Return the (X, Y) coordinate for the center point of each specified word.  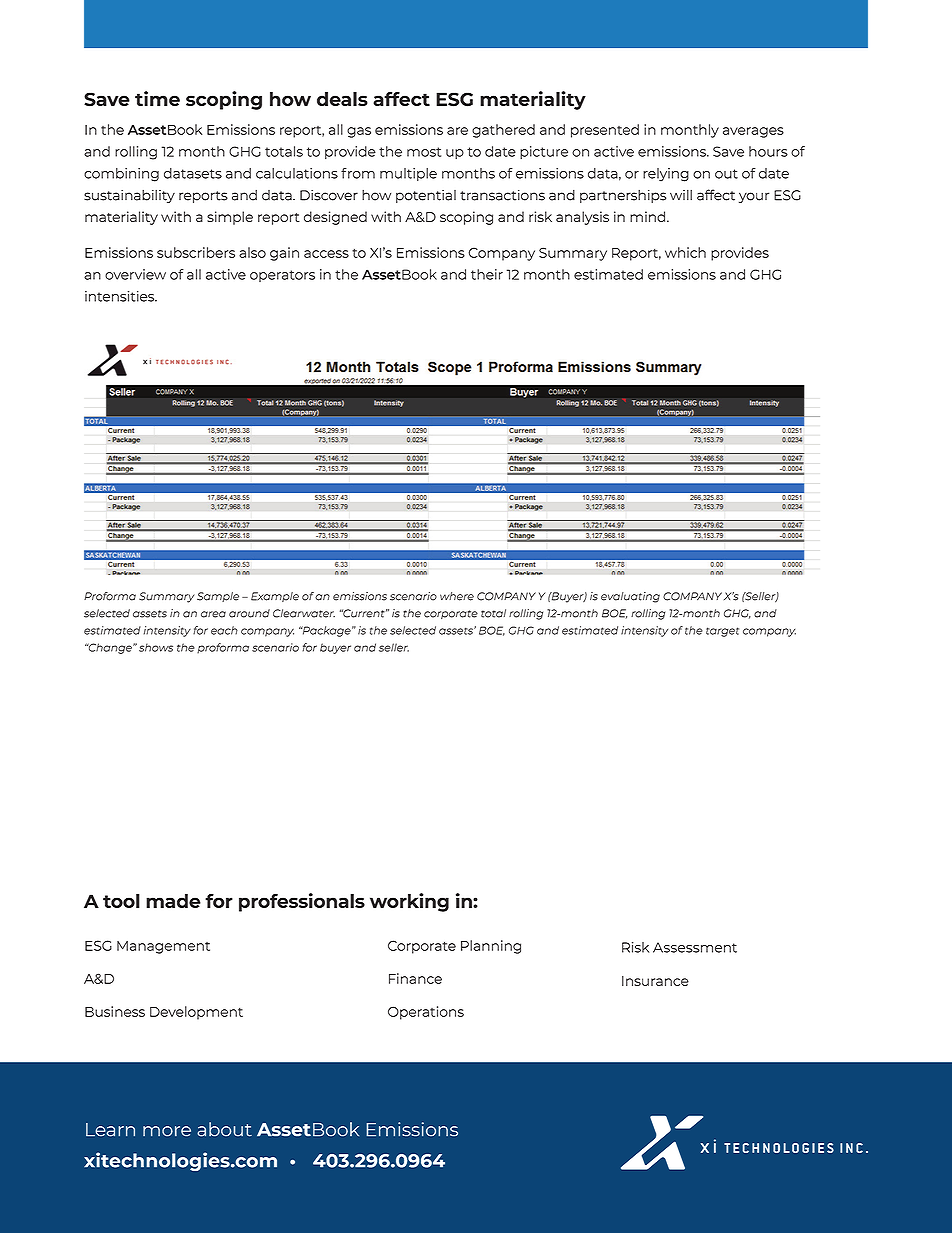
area (213, 614)
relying (666, 175)
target (722, 632)
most (424, 152)
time (157, 98)
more (167, 1131)
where (457, 596)
